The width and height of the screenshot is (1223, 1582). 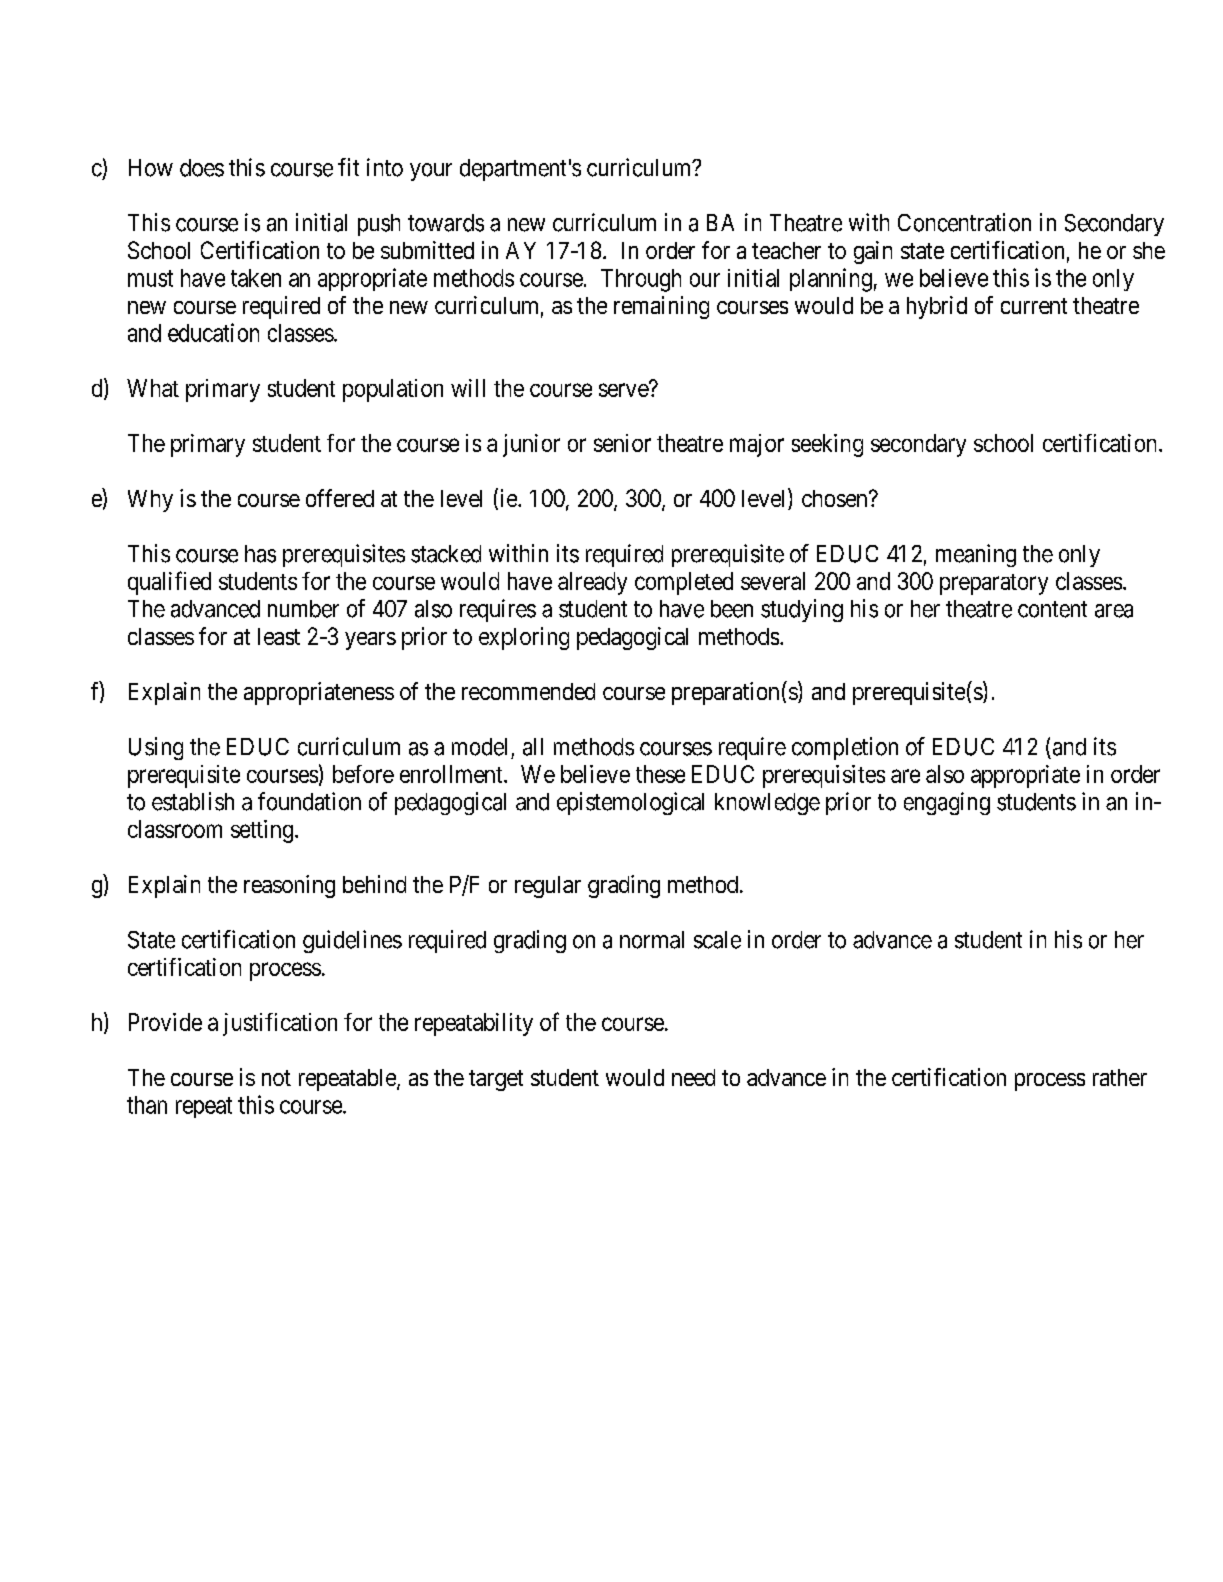 I want to click on rather, so click(x=1120, y=1077).
